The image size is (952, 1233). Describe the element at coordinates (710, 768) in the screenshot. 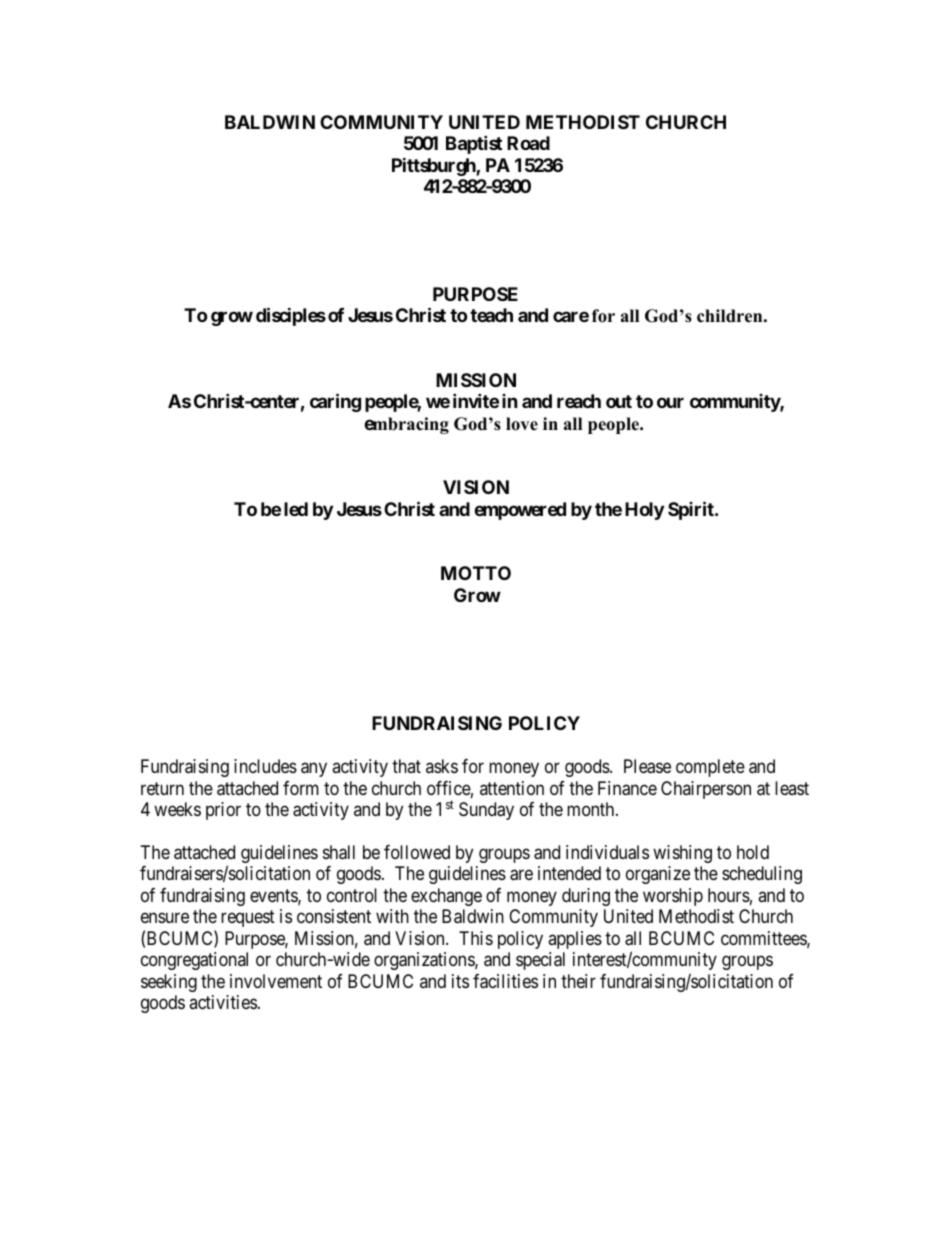

I see `complete` at that location.
